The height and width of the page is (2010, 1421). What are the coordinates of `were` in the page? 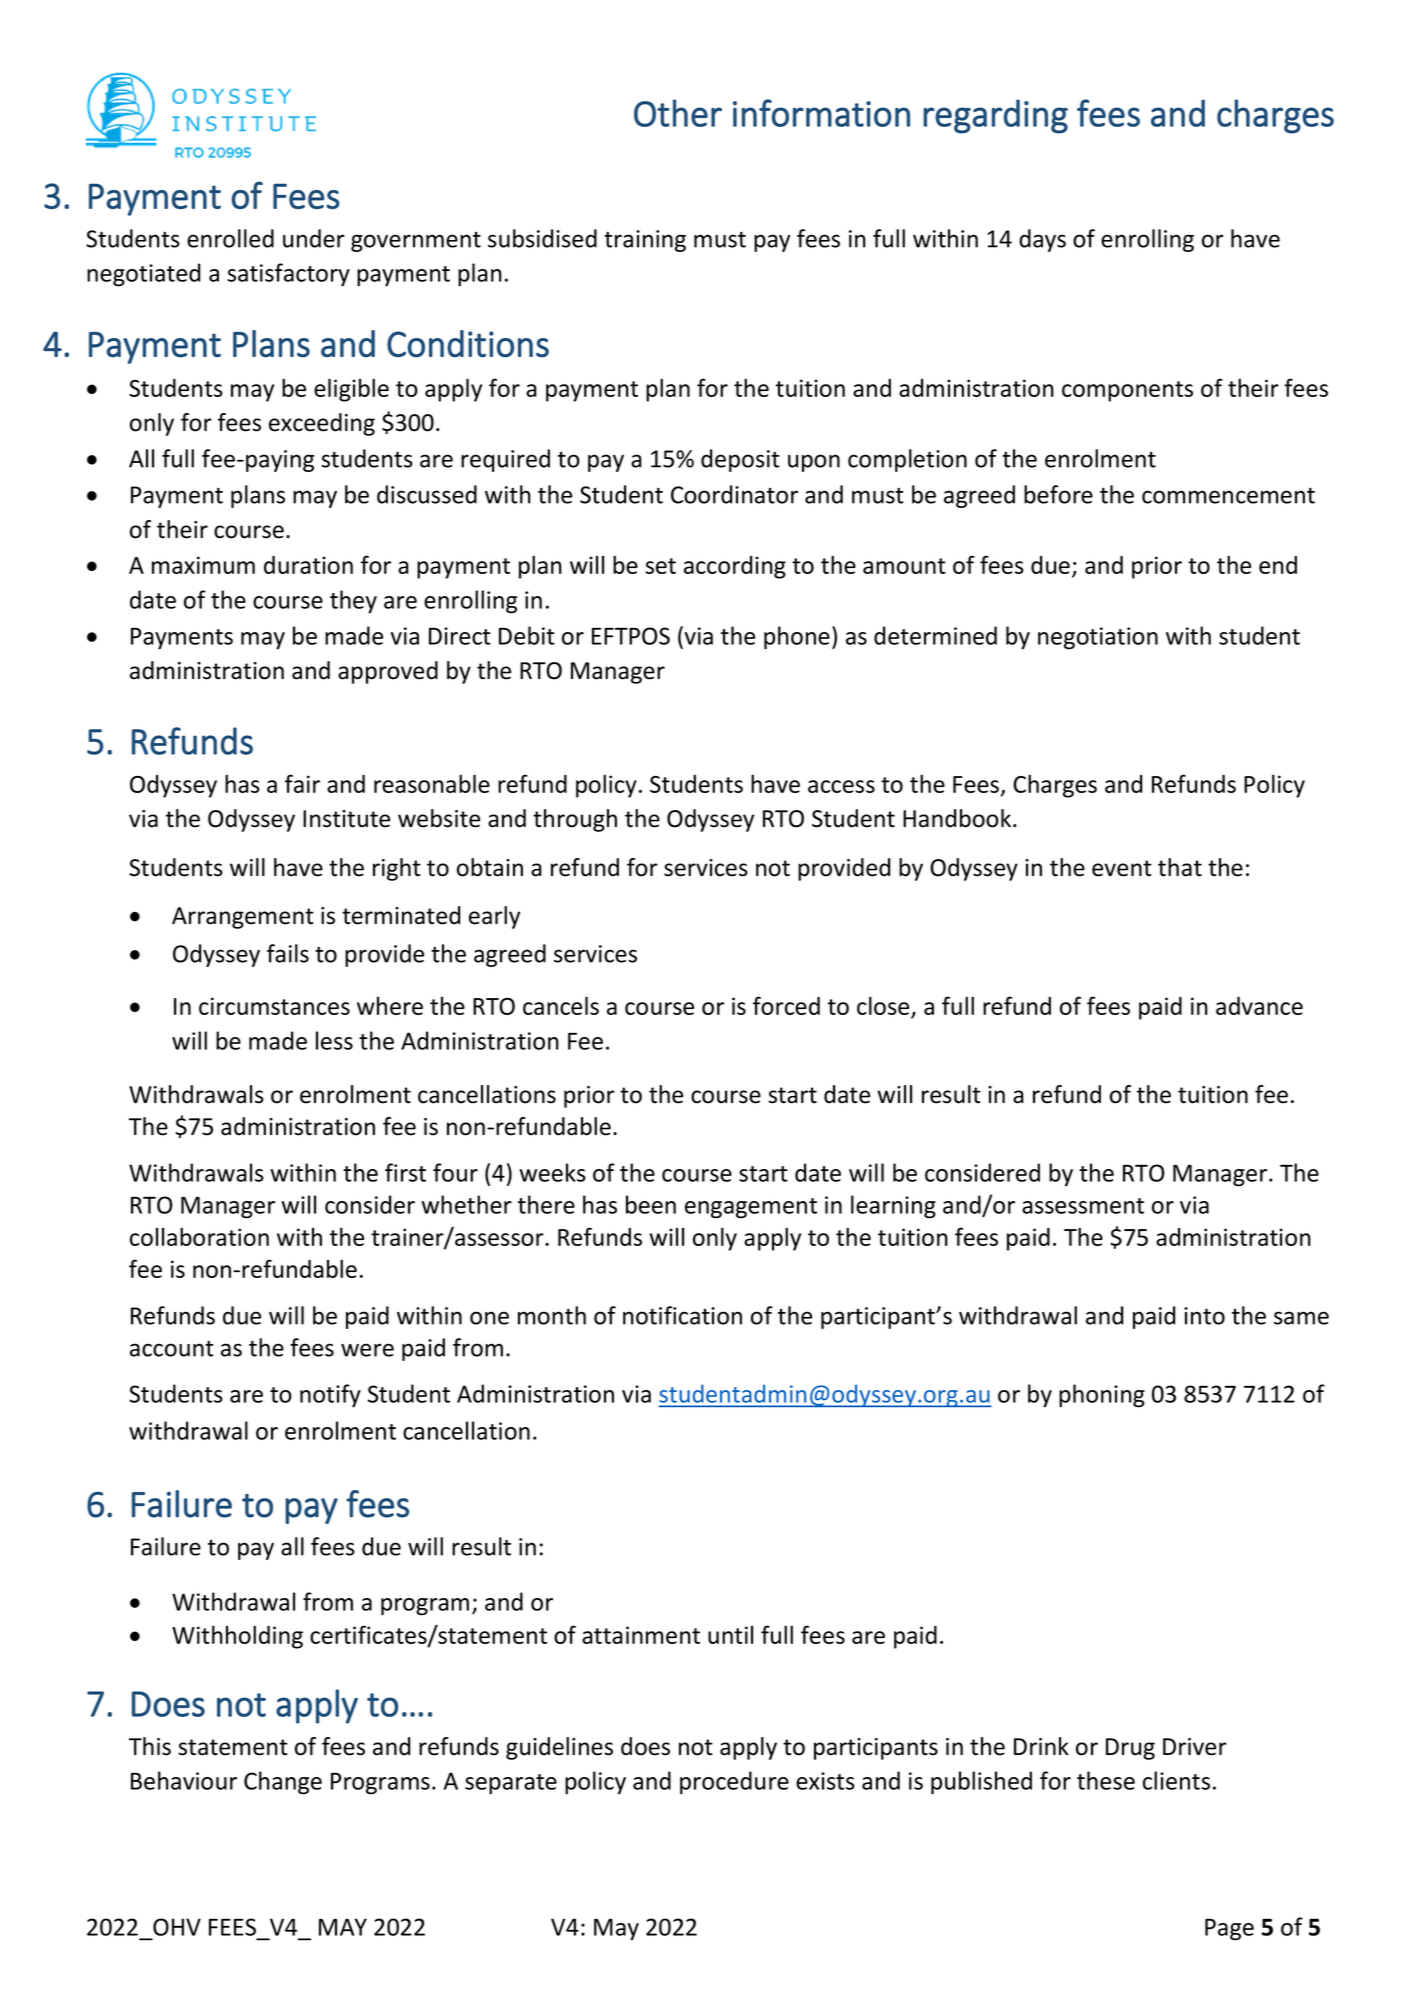 It's located at (367, 1350).
